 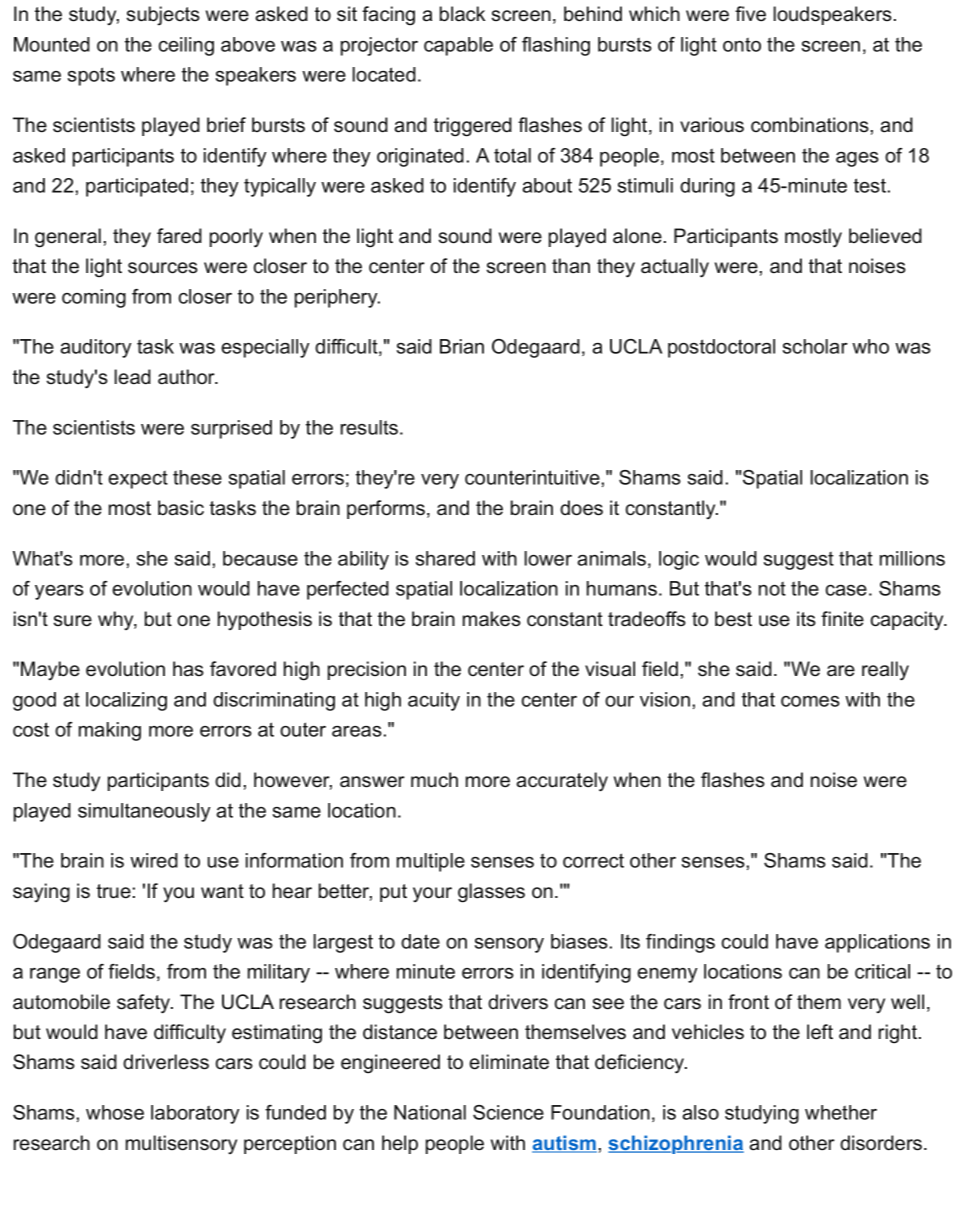 I want to click on ceiling, so click(x=186, y=46).
